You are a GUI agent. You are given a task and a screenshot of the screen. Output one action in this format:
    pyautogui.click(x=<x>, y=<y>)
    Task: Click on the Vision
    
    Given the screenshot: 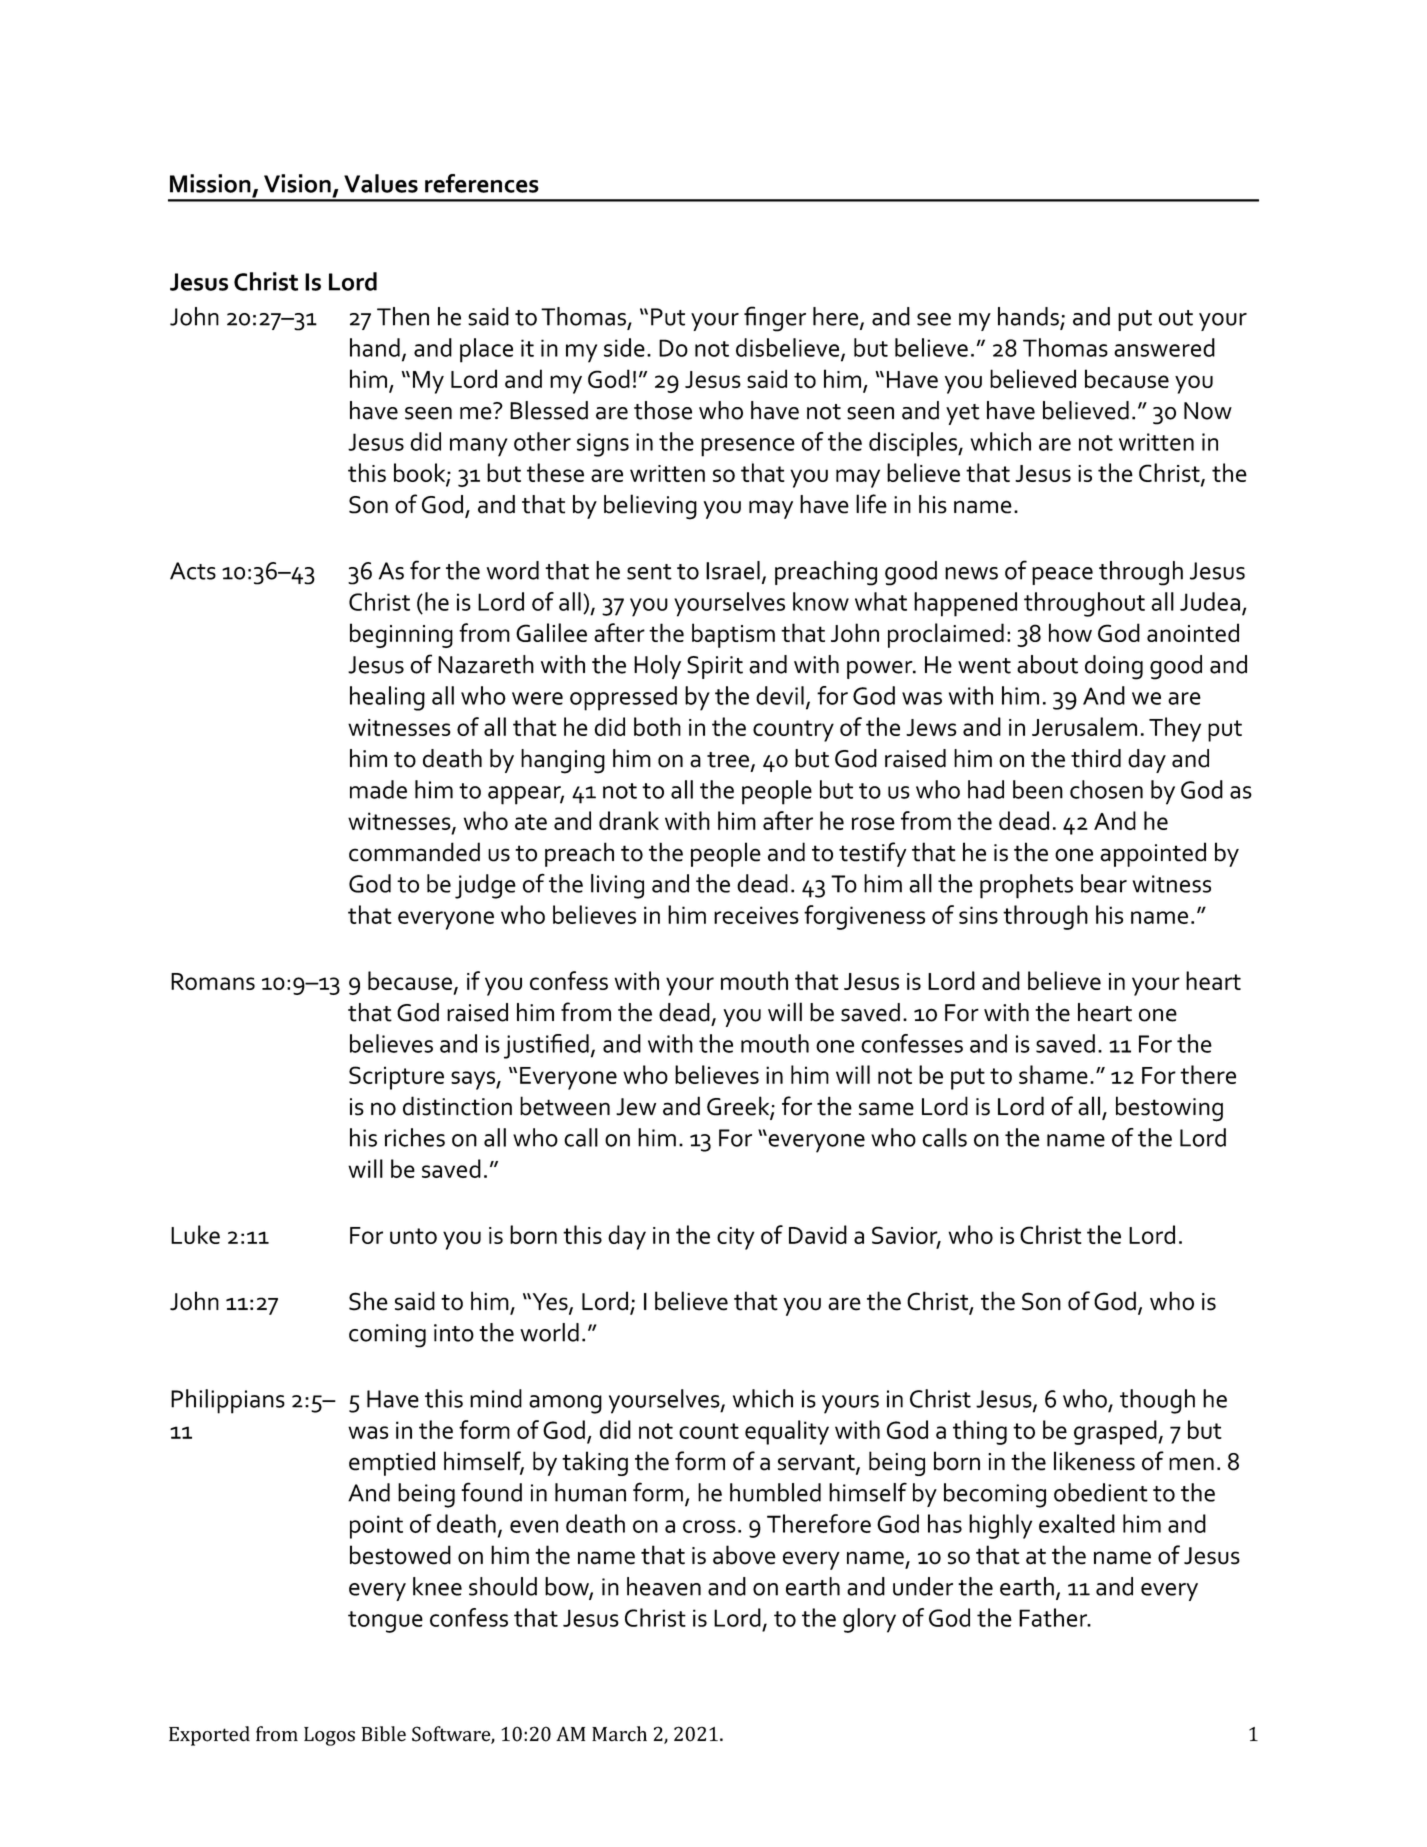 What is the action you would take?
    pyautogui.click(x=297, y=183)
